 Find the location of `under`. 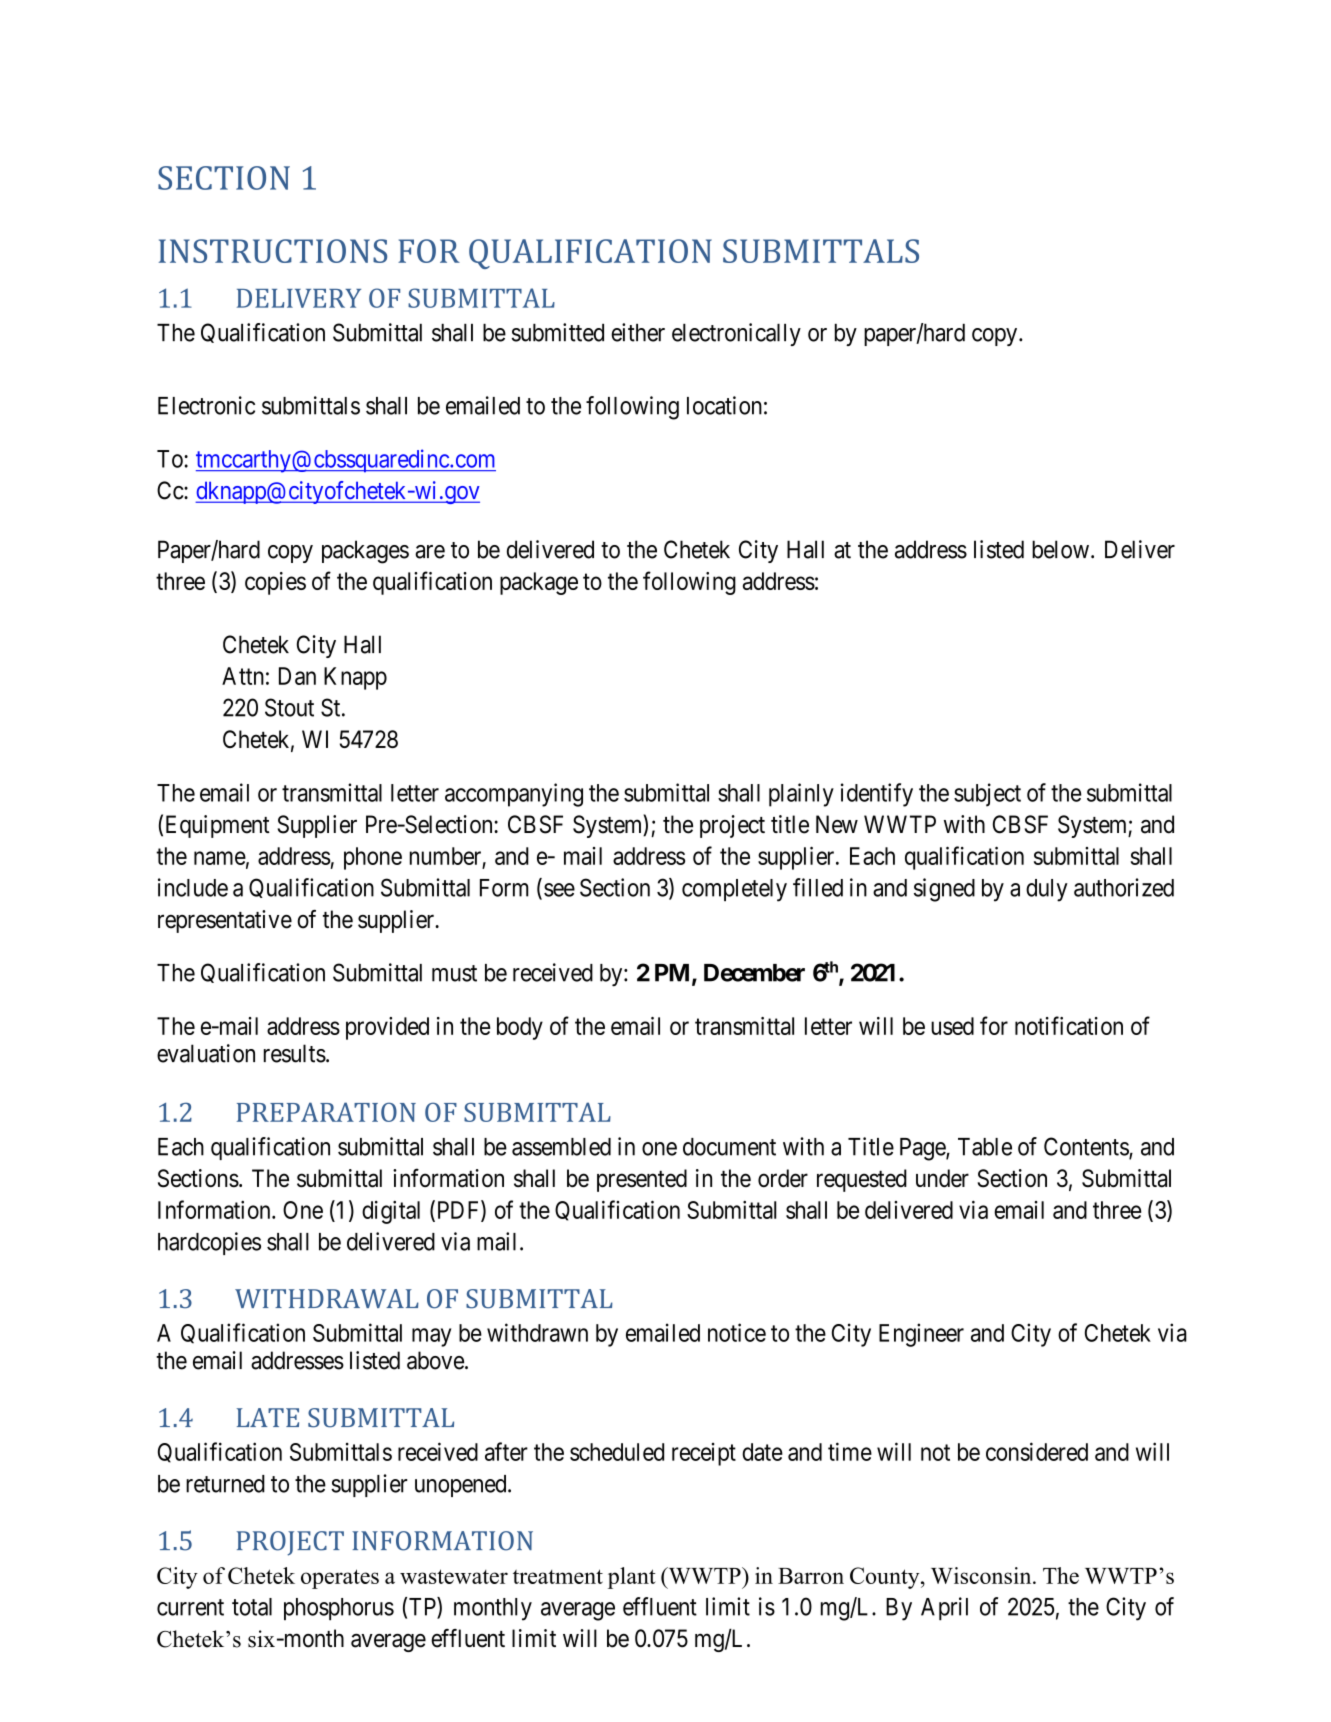

under is located at coordinates (942, 1178).
